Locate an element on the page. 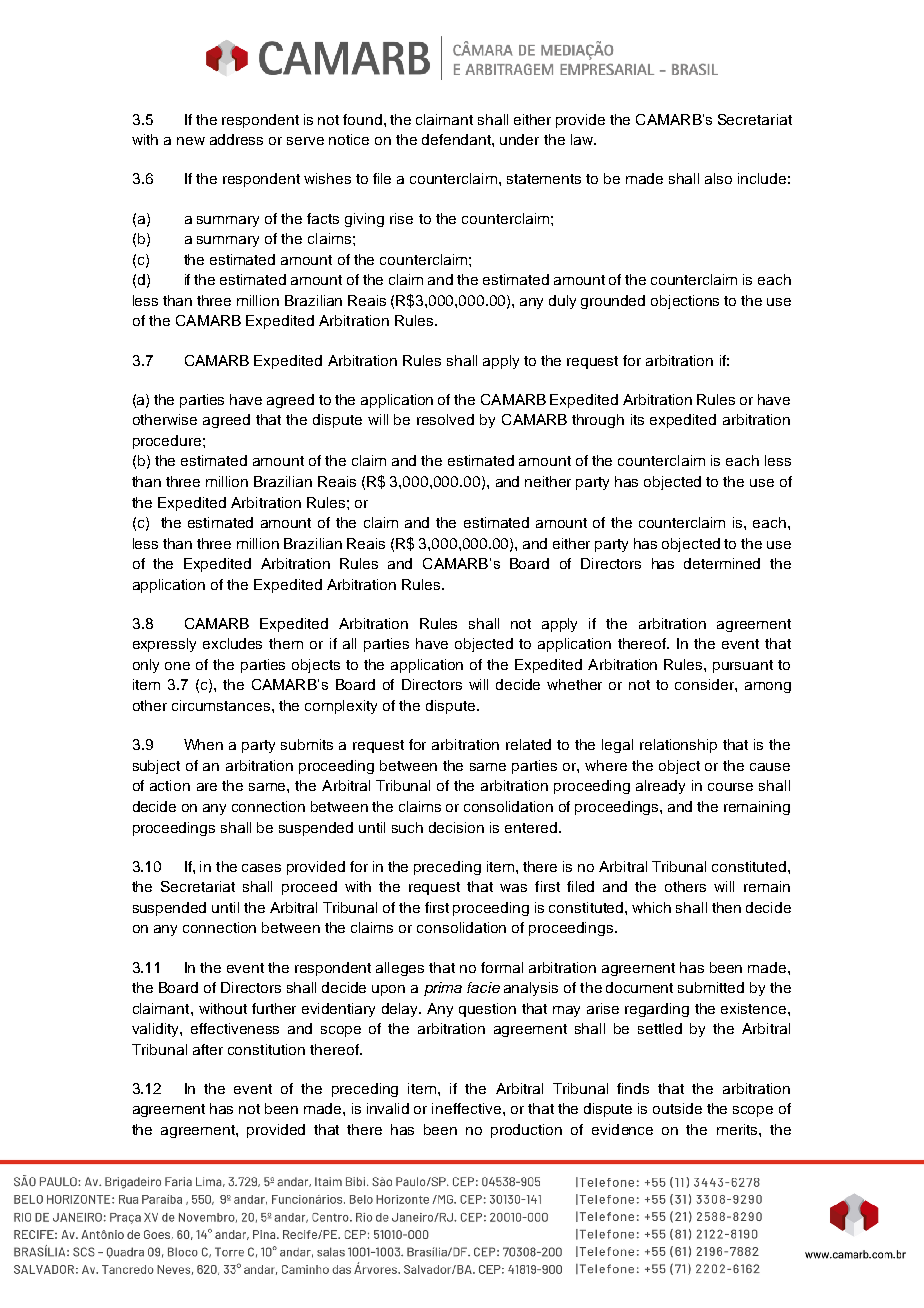 The image size is (924, 1308). also is located at coordinates (718, 178).
